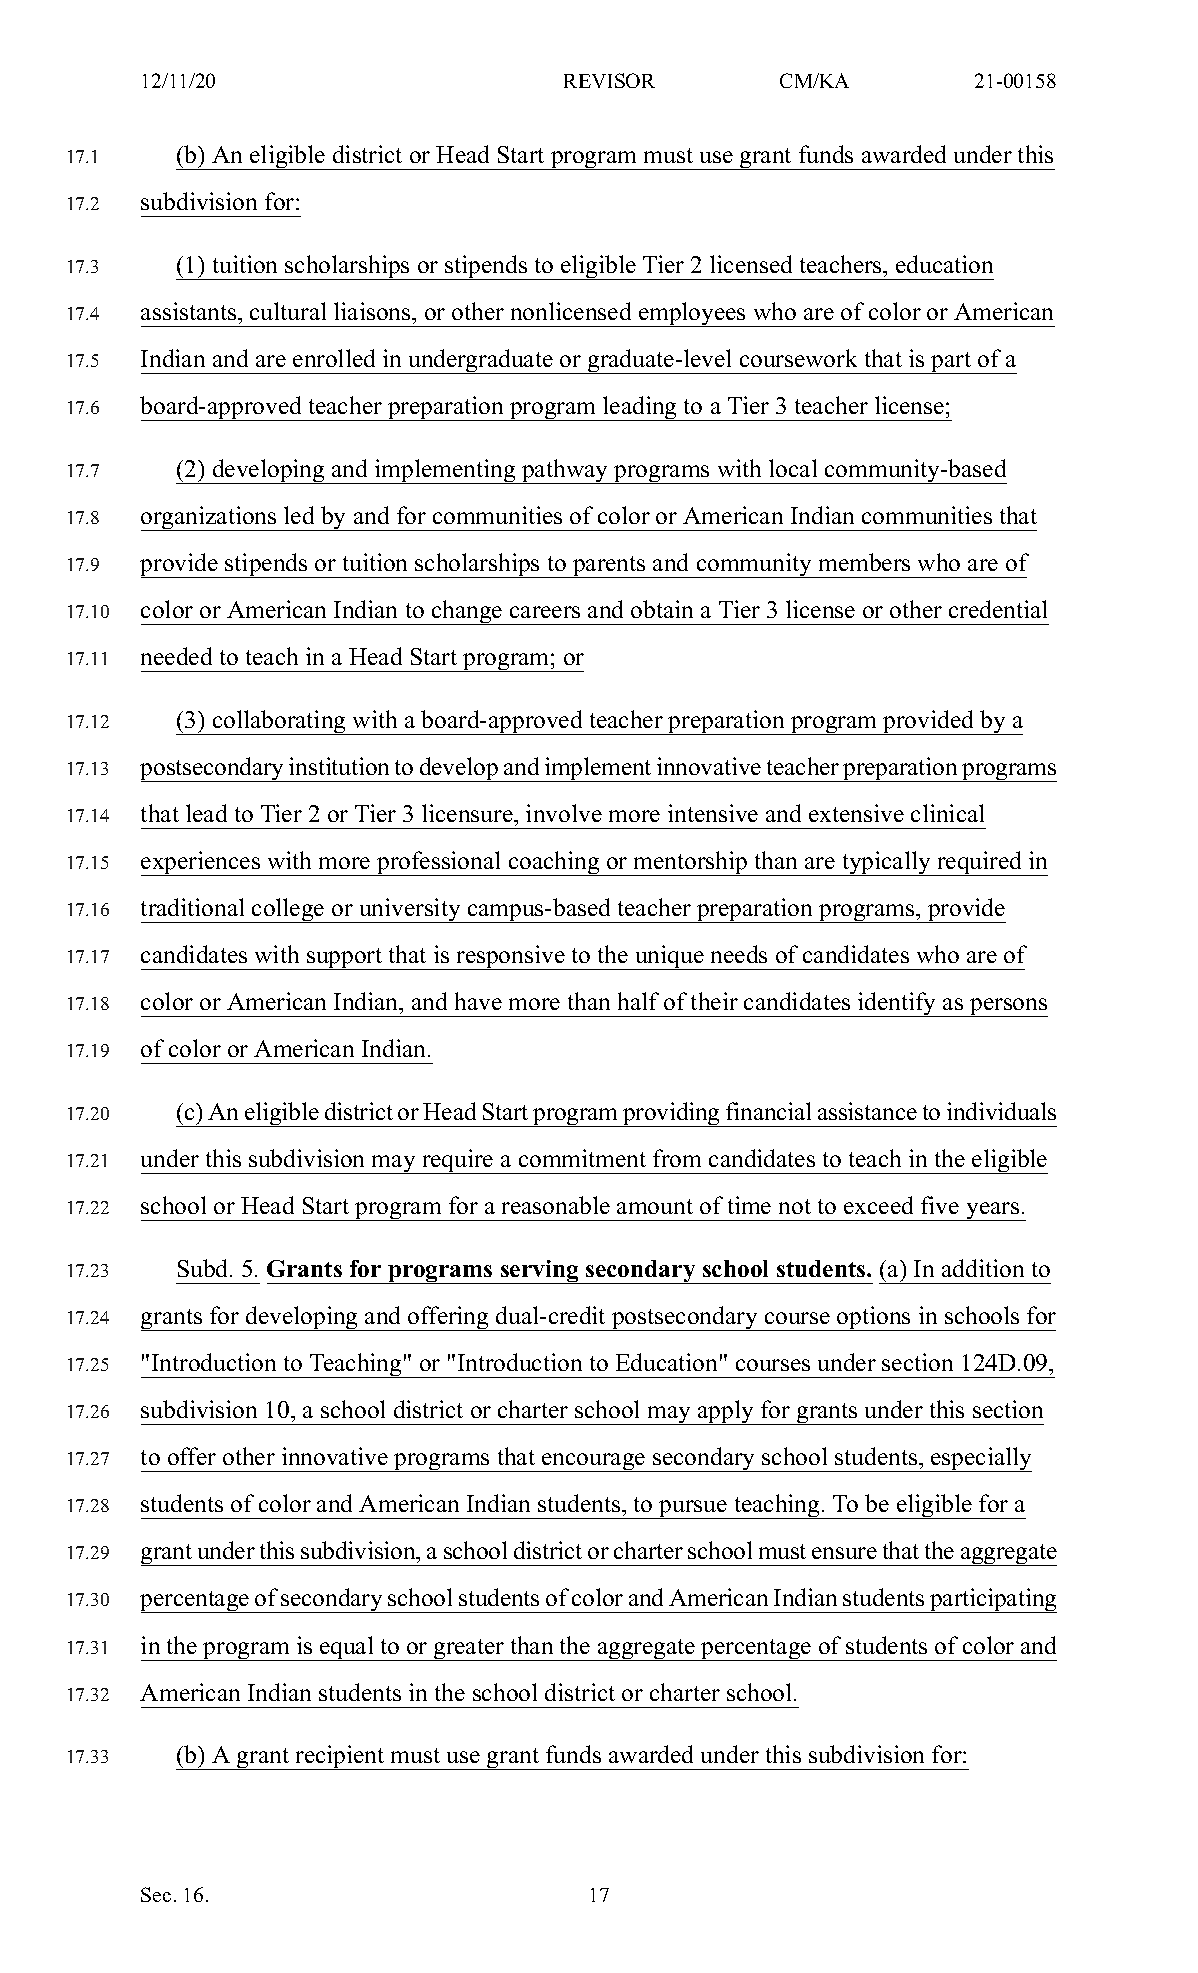 This screenshot has width=1198, height=1973. I want to click on support, so click(345, 959).
